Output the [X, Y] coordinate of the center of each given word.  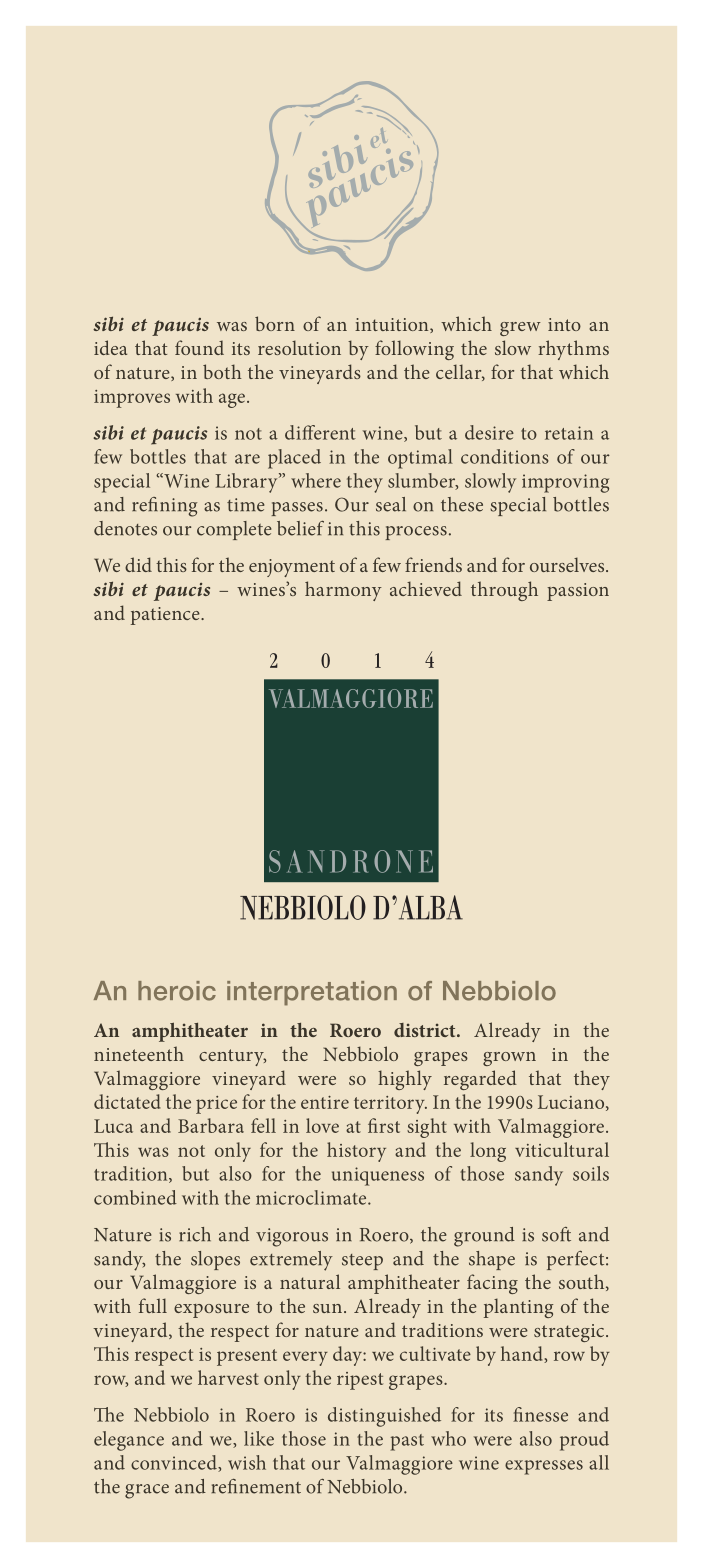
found [199, 347]
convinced [175, 1463]
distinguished [384, 1417]
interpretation [312, 993]
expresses [544, 1467]
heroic [177, 991]
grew [520, 329]
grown [509, 1059]
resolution [299, 347]
